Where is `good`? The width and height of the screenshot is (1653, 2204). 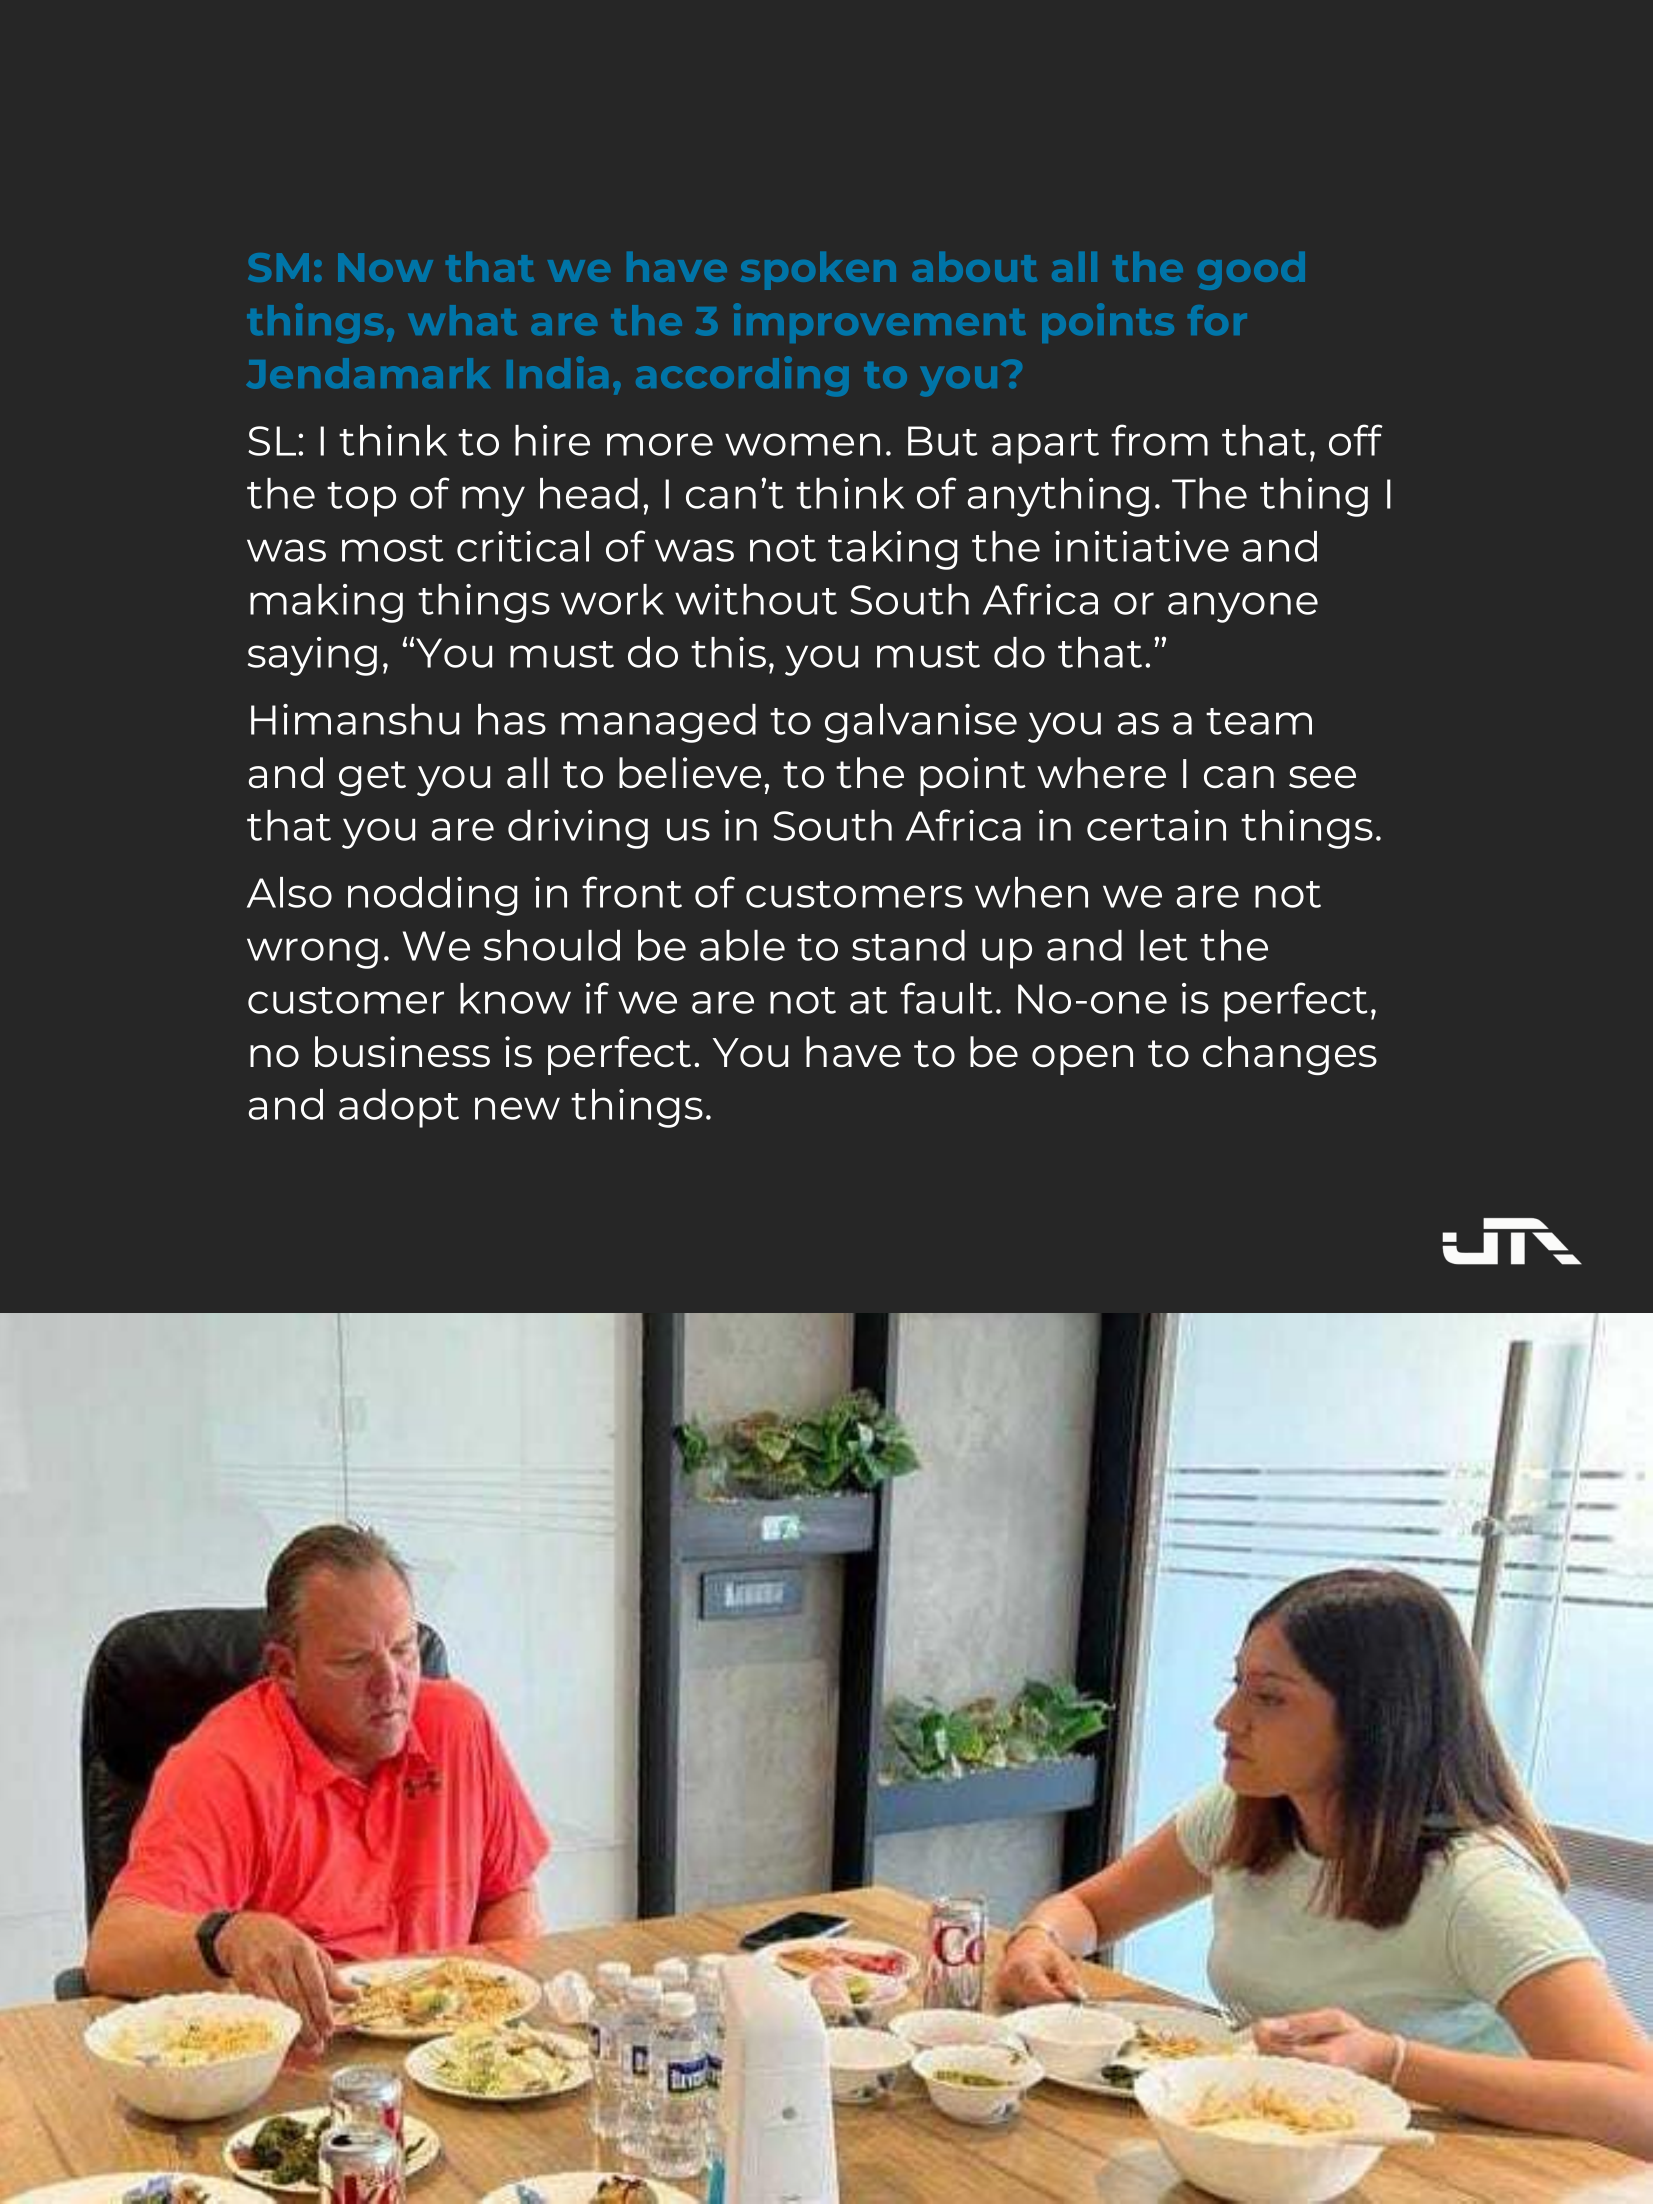
good is located at coordinates (1251, 271).
